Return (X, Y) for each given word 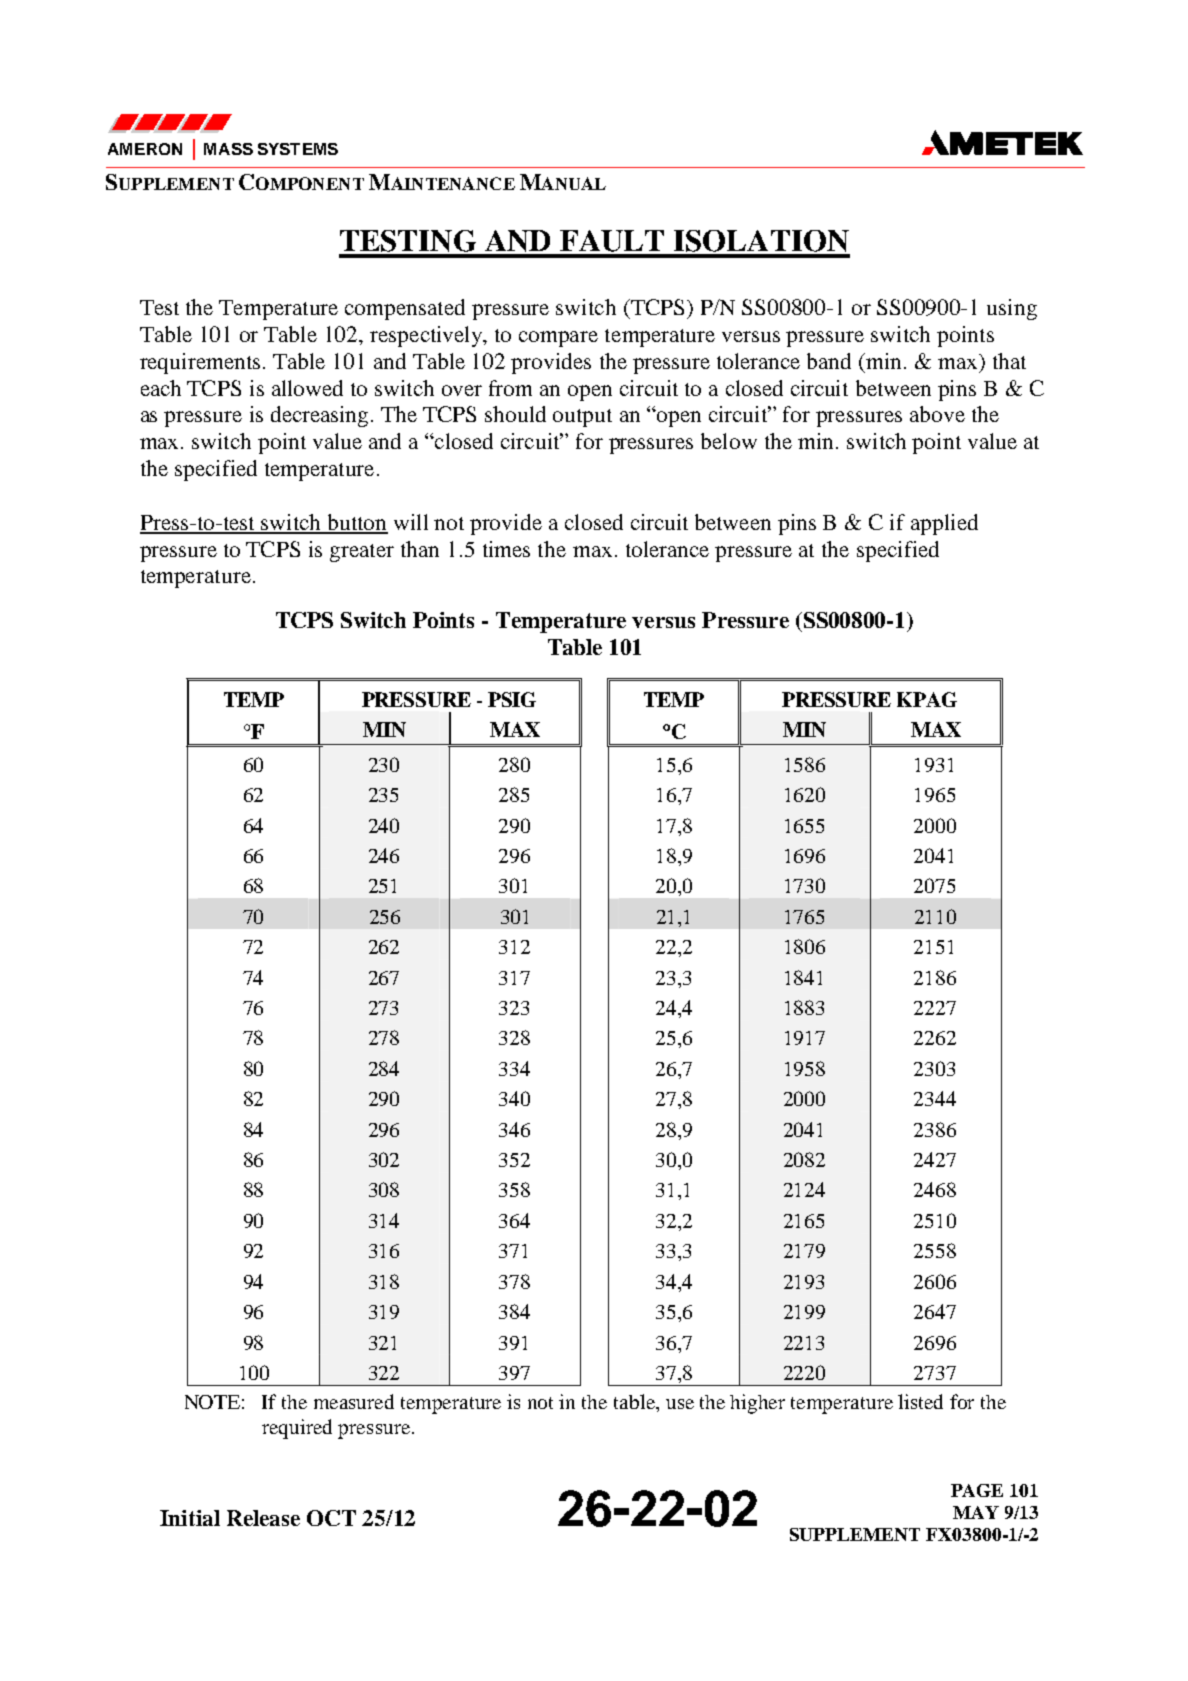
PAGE (977, 1490)
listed (920, 1401)
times (506, 549)
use (680, 1404)
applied (944, 524)
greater (362, 553)
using (1012, 309)
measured (354, 1401)
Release (263, 1518)
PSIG (512, 699)
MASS (228, 149)
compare (558, 339)
